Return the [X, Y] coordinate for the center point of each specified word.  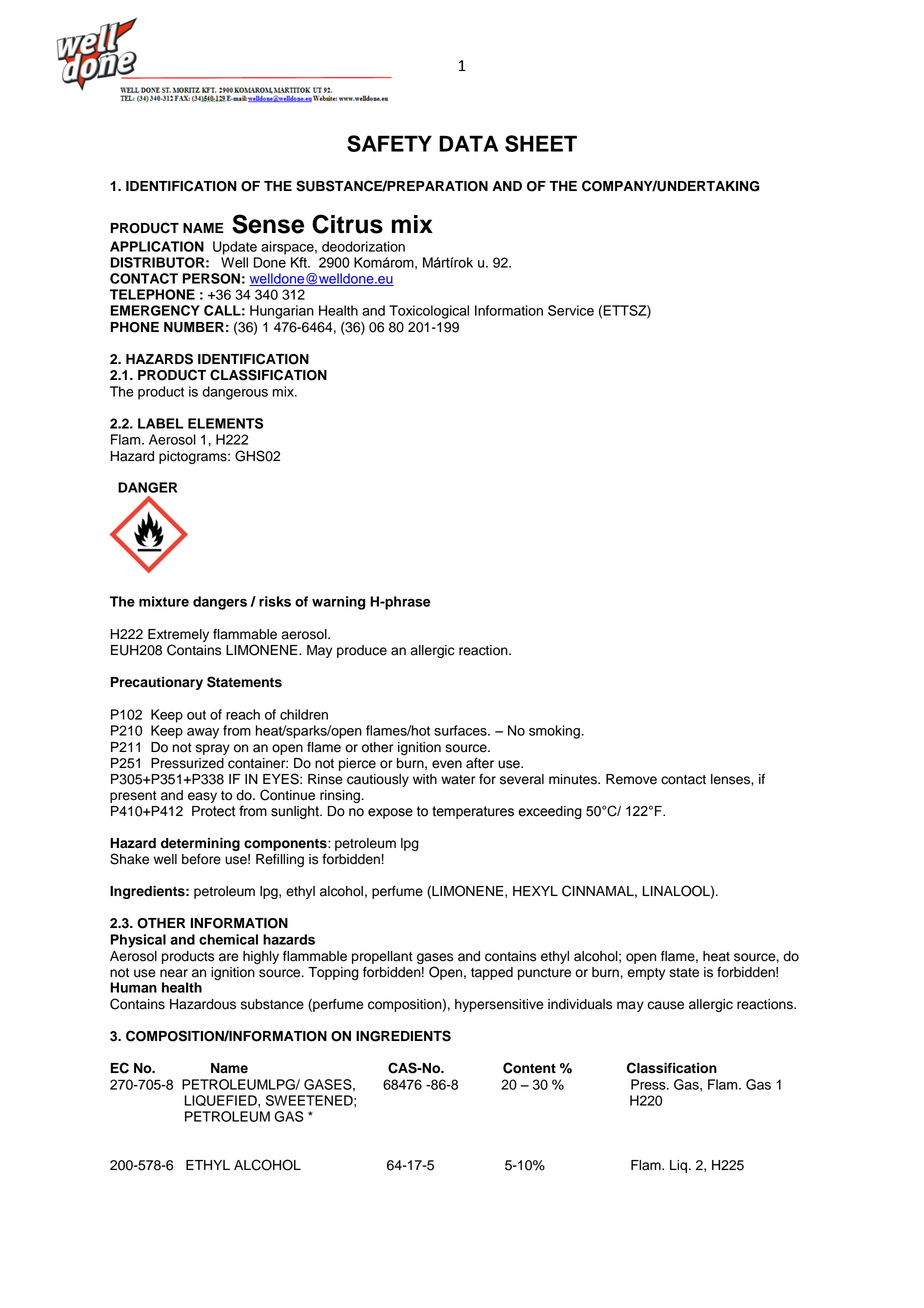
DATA [468, 143]
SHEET [541, 143]
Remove [631, 779]
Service [571, 310]
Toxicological [429, 312]
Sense [268, 224]
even [447, 764]
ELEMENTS [225, 423]
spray [213, 749]
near [174, 973]
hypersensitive [499, 1005]
